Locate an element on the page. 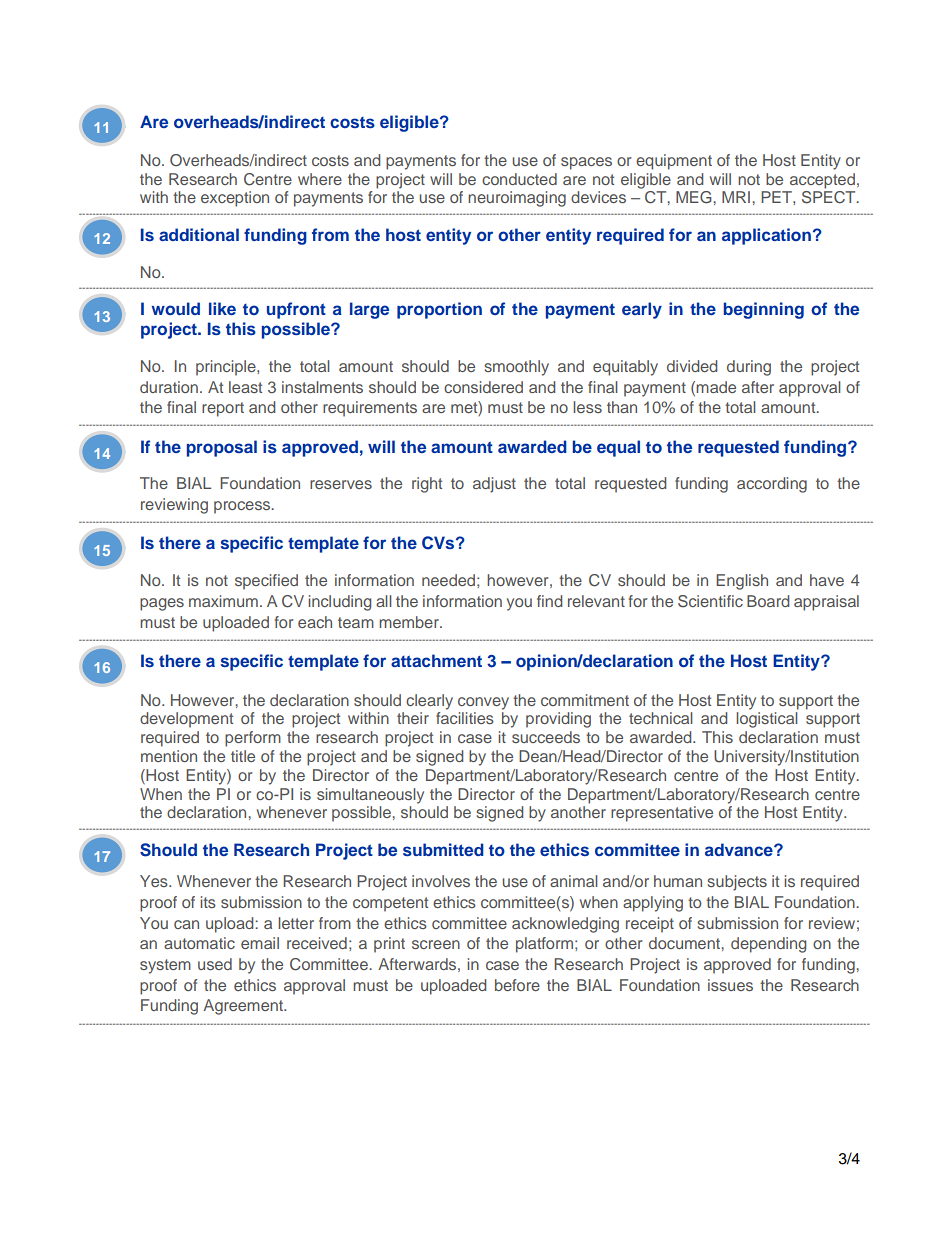 The image size is (952, 1233). representative is located at coordinates (662, 814).
